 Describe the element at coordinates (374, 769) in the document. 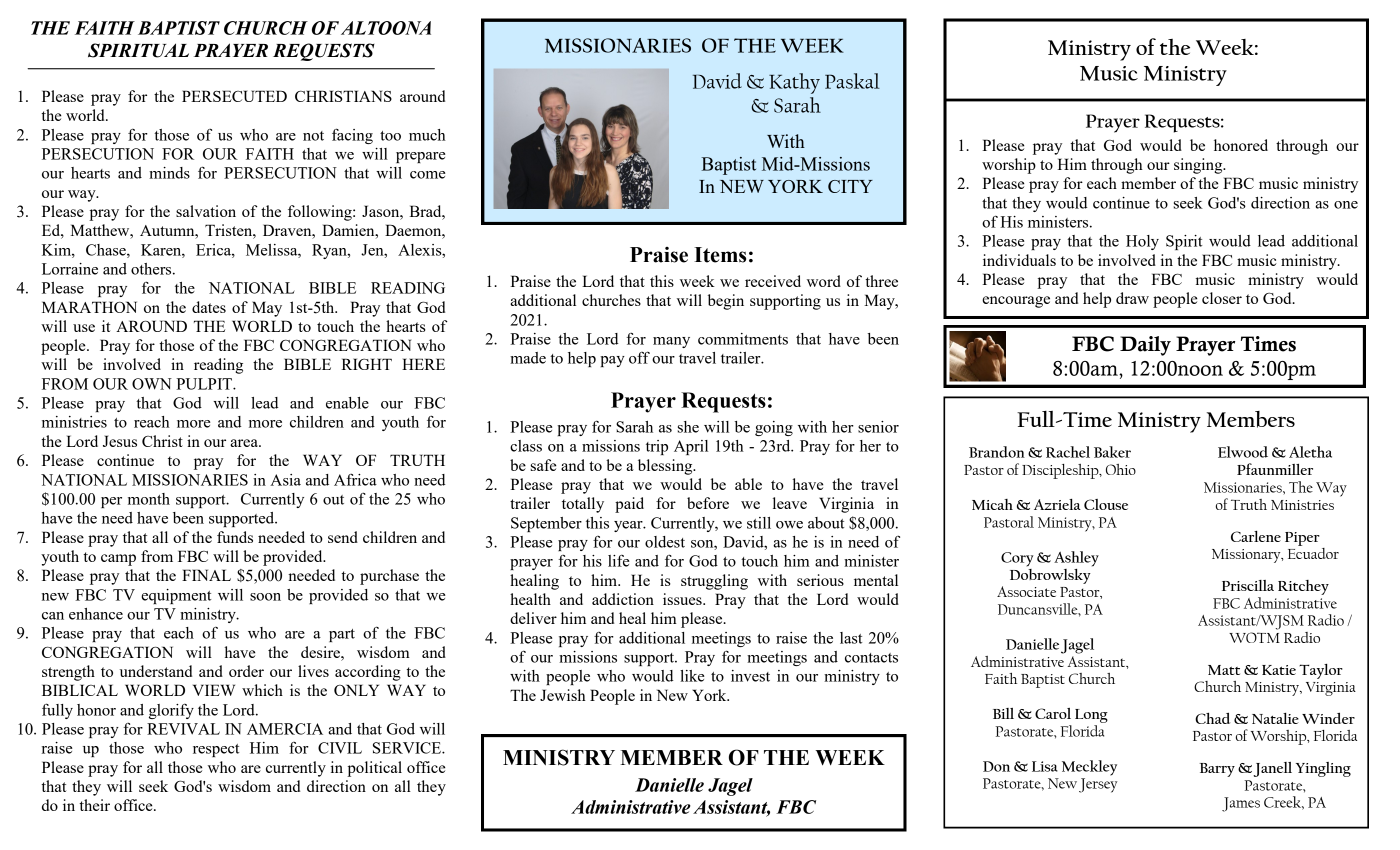

I see `political` at that location.
